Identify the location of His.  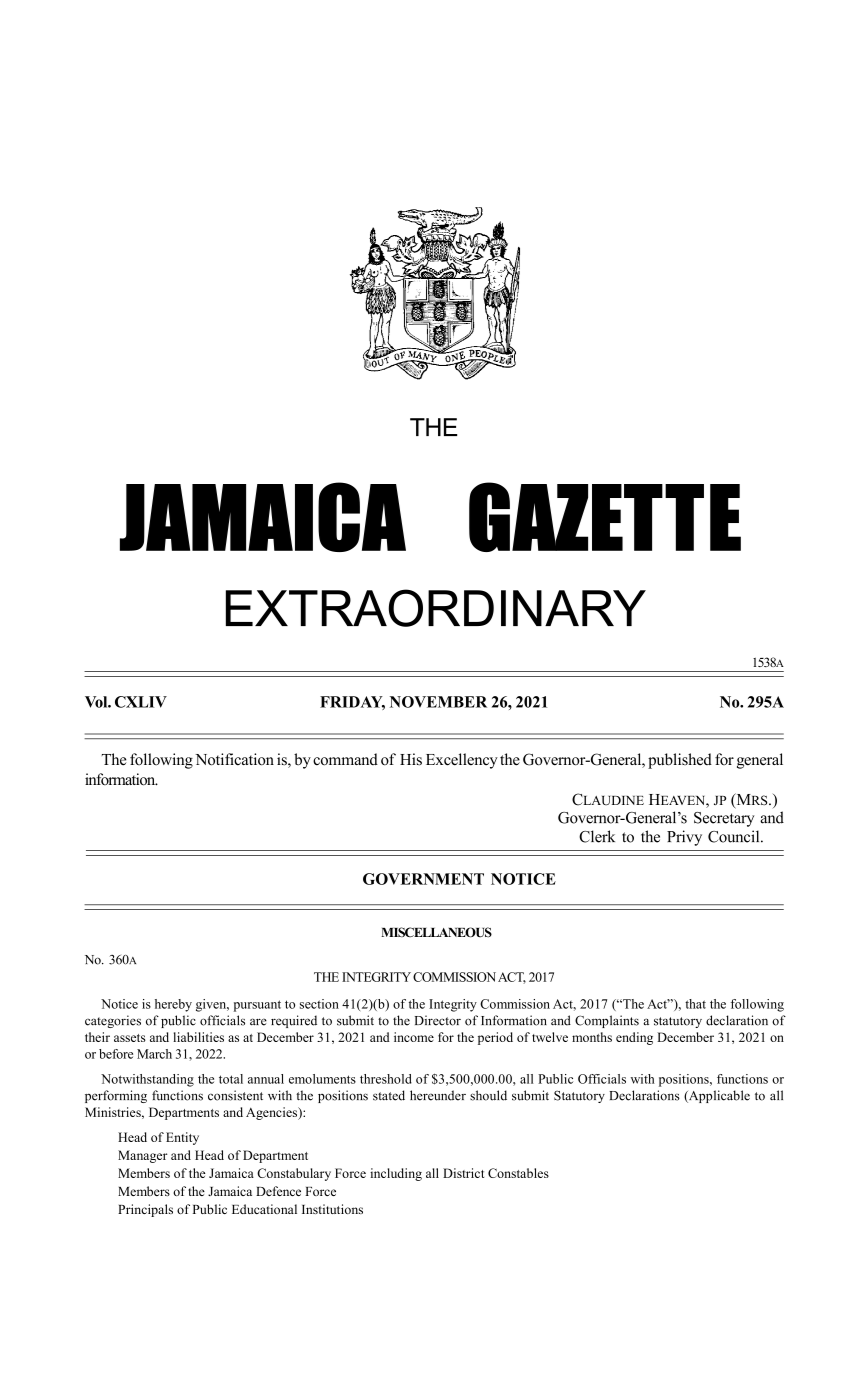
(411, 759).
